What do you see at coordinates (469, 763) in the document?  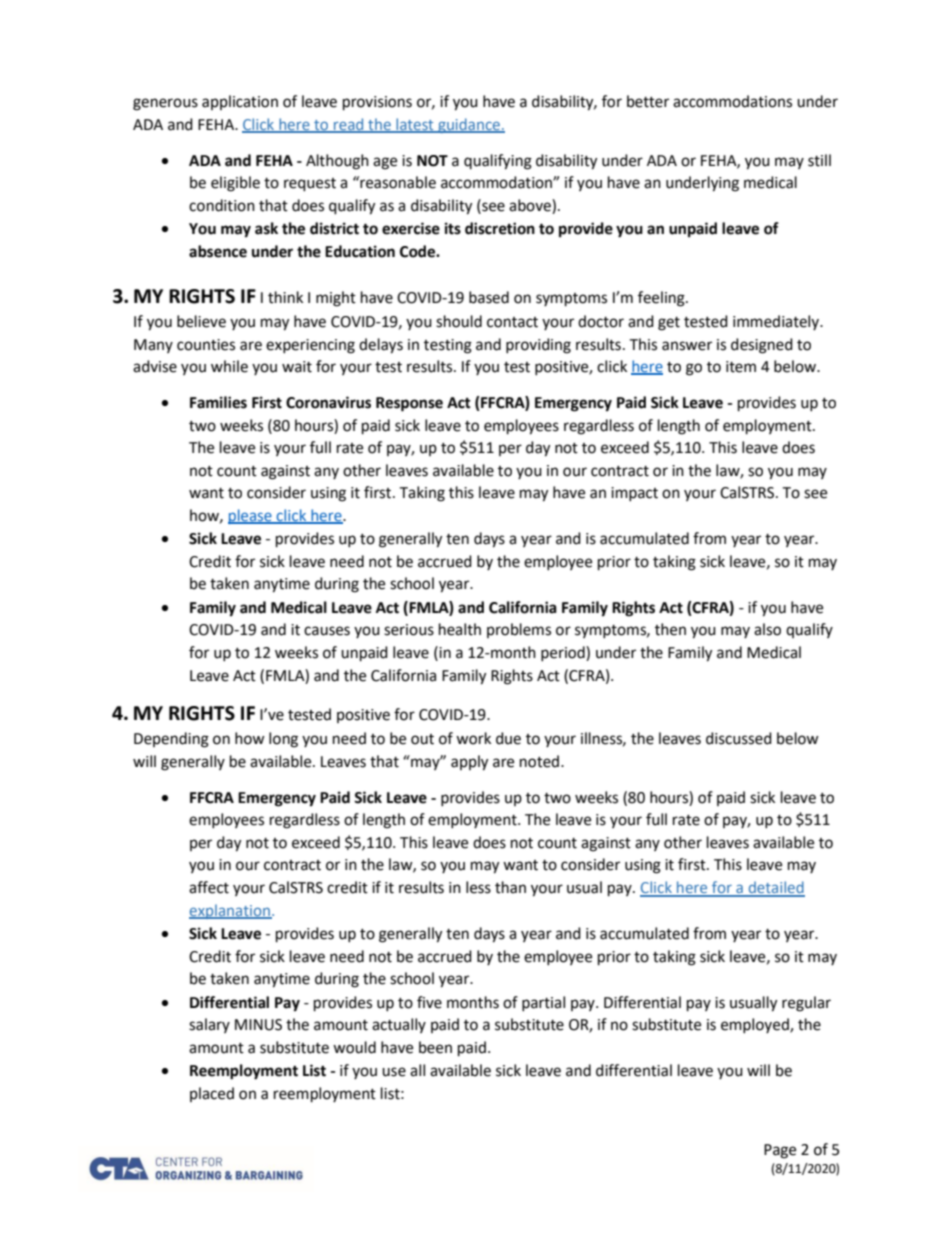 I see `apply` at bounding box center [469, 763].
